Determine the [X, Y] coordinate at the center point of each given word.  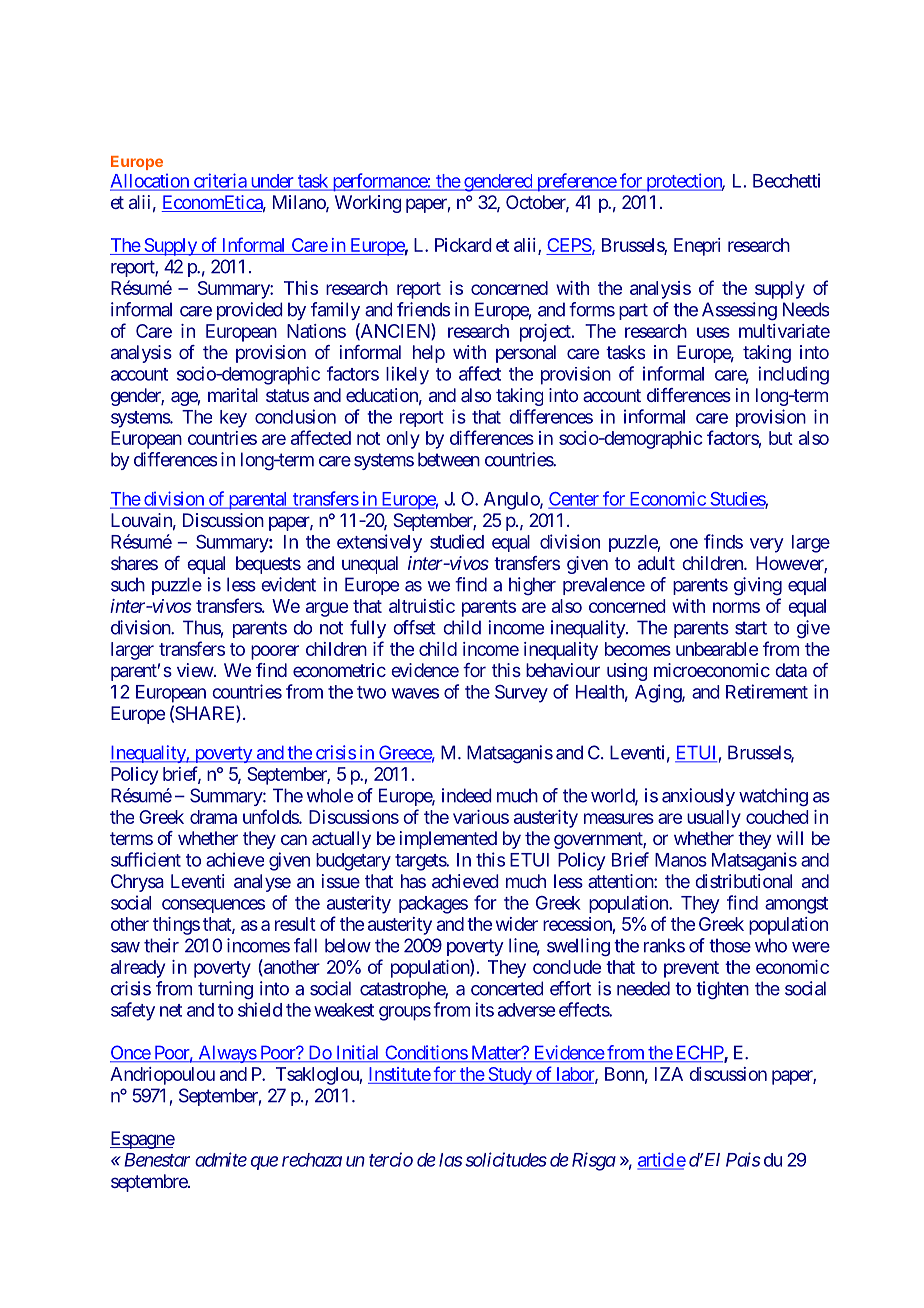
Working [368, 204]
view [195, 670]
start [751, 628]
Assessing [739, 311]
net [171, 1010]
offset [414, 627]
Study [509, 1076]
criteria [219, 181]
